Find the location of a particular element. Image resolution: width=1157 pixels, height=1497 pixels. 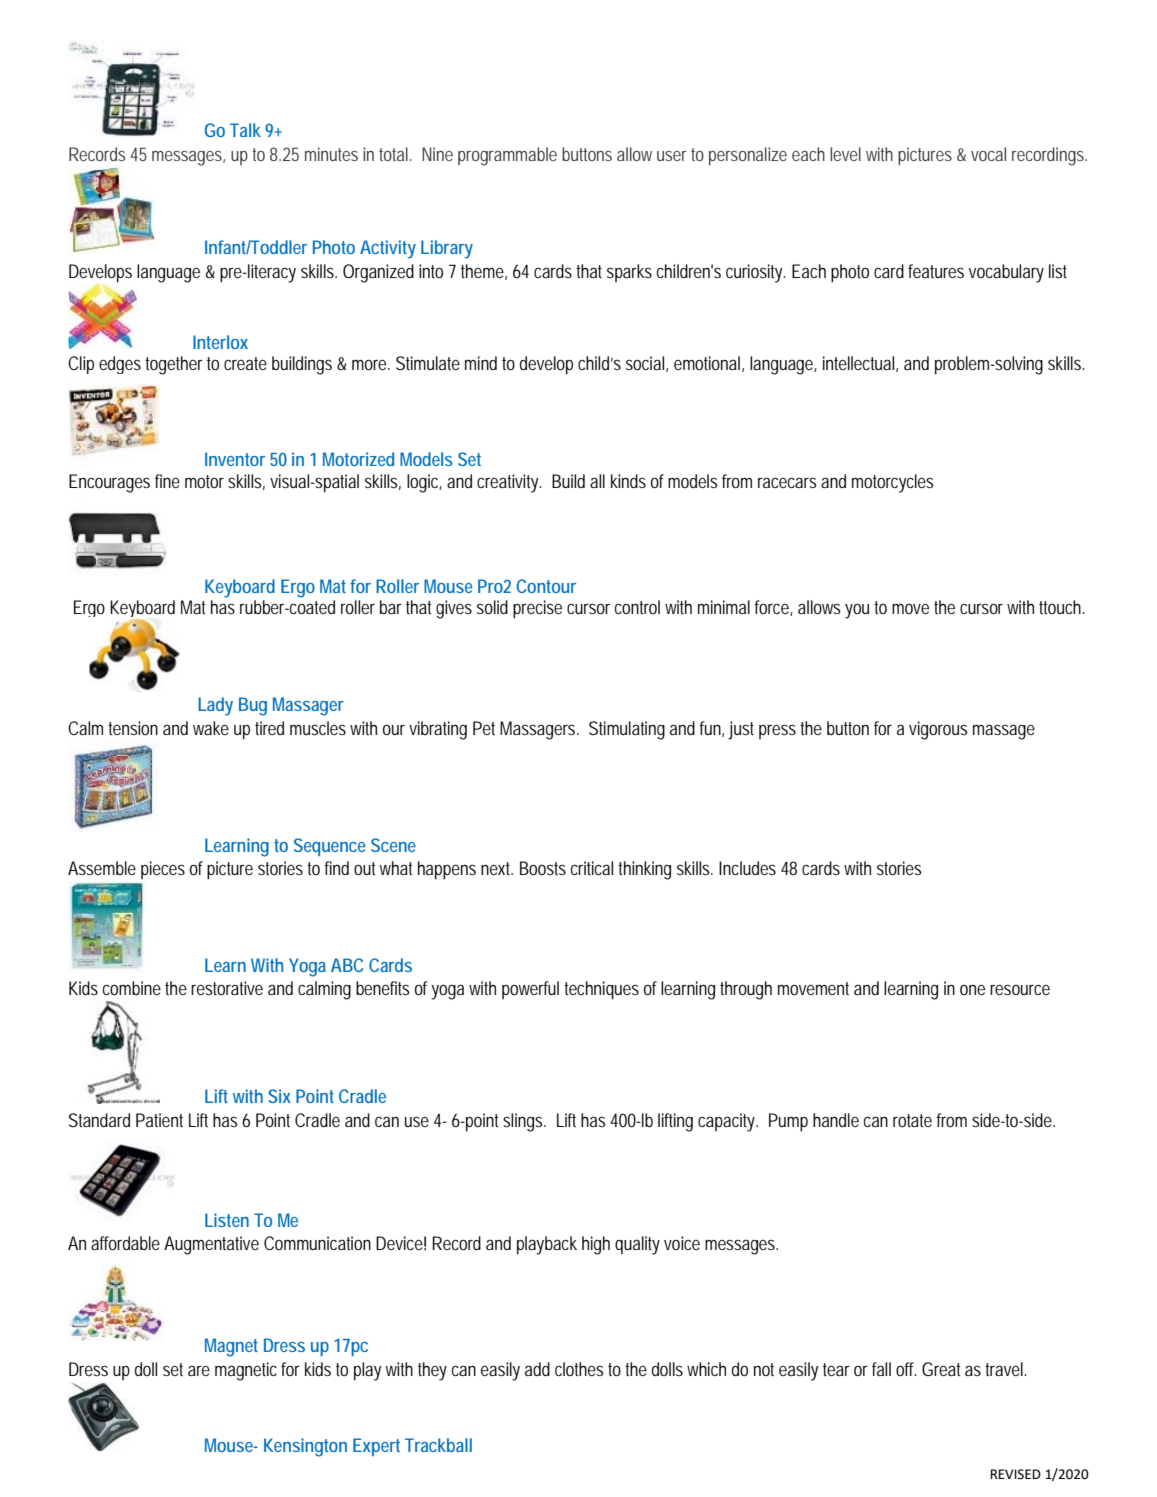

creativity is located at coordinates (509, 483).
